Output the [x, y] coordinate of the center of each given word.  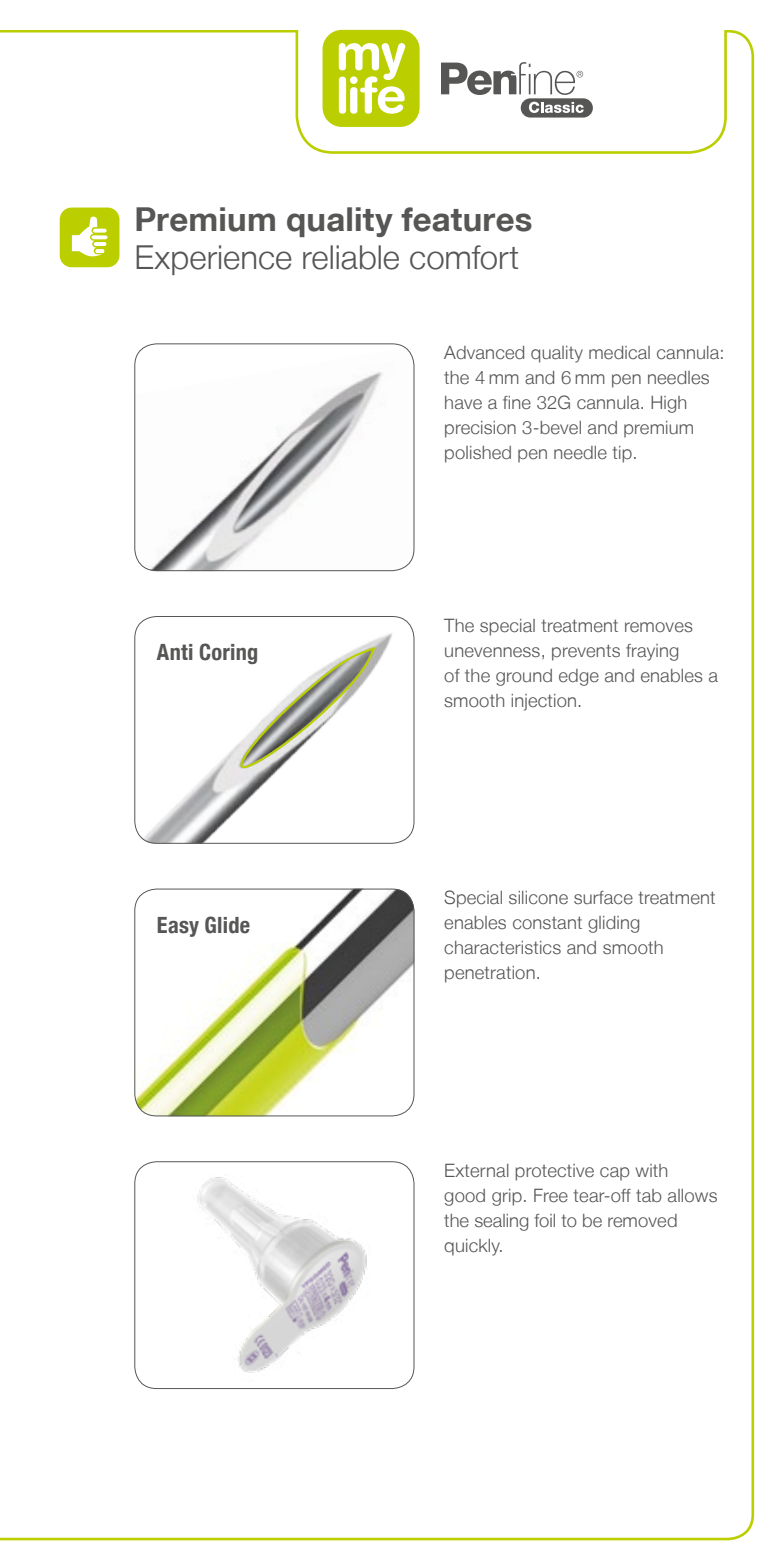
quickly [473, 1247]
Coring [228, 653]
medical [619, 353]
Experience [214, 260]
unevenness [492, 652]
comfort [464, 257]
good [464, 1197]
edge [579, 677]
